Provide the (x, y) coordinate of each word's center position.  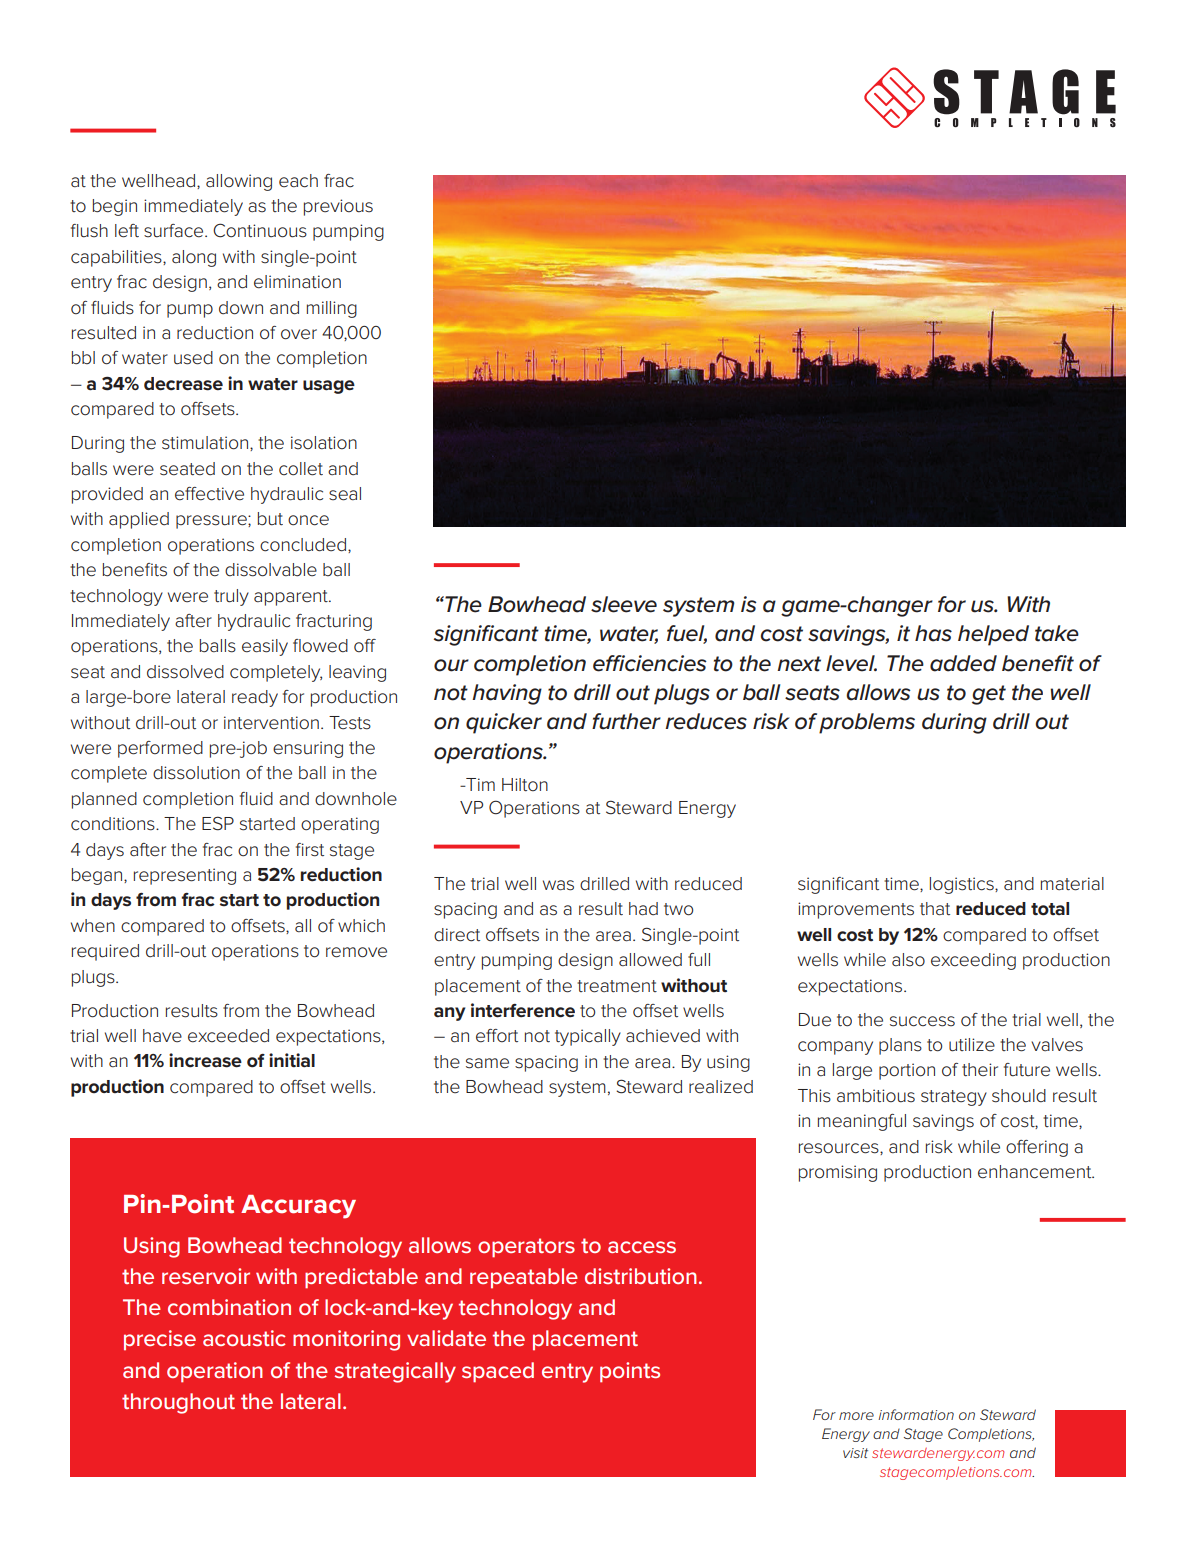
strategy (954, 1098)
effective (209, 494)
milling (332, 309)
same (487, 1063)
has (933, 633)
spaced (498, 1372)
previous (338, 207)
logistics (963, 885)
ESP (218, 823)
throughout (178, 1403)
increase (205, 1060)
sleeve (624, 604)
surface (175, 231)
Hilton (525, 784)
